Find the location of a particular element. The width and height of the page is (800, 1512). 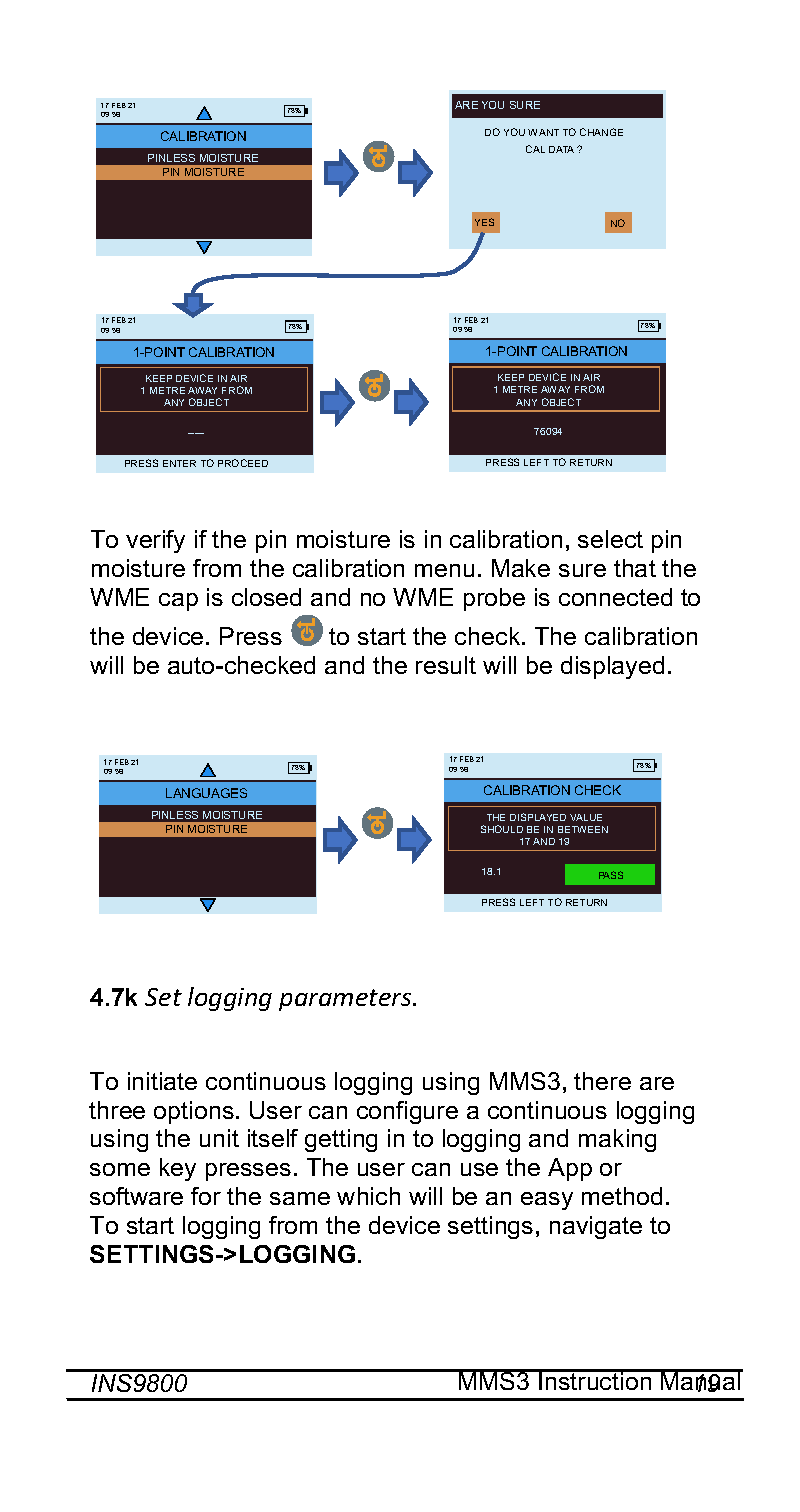

VALUE is located at coordinates (586, 817).
